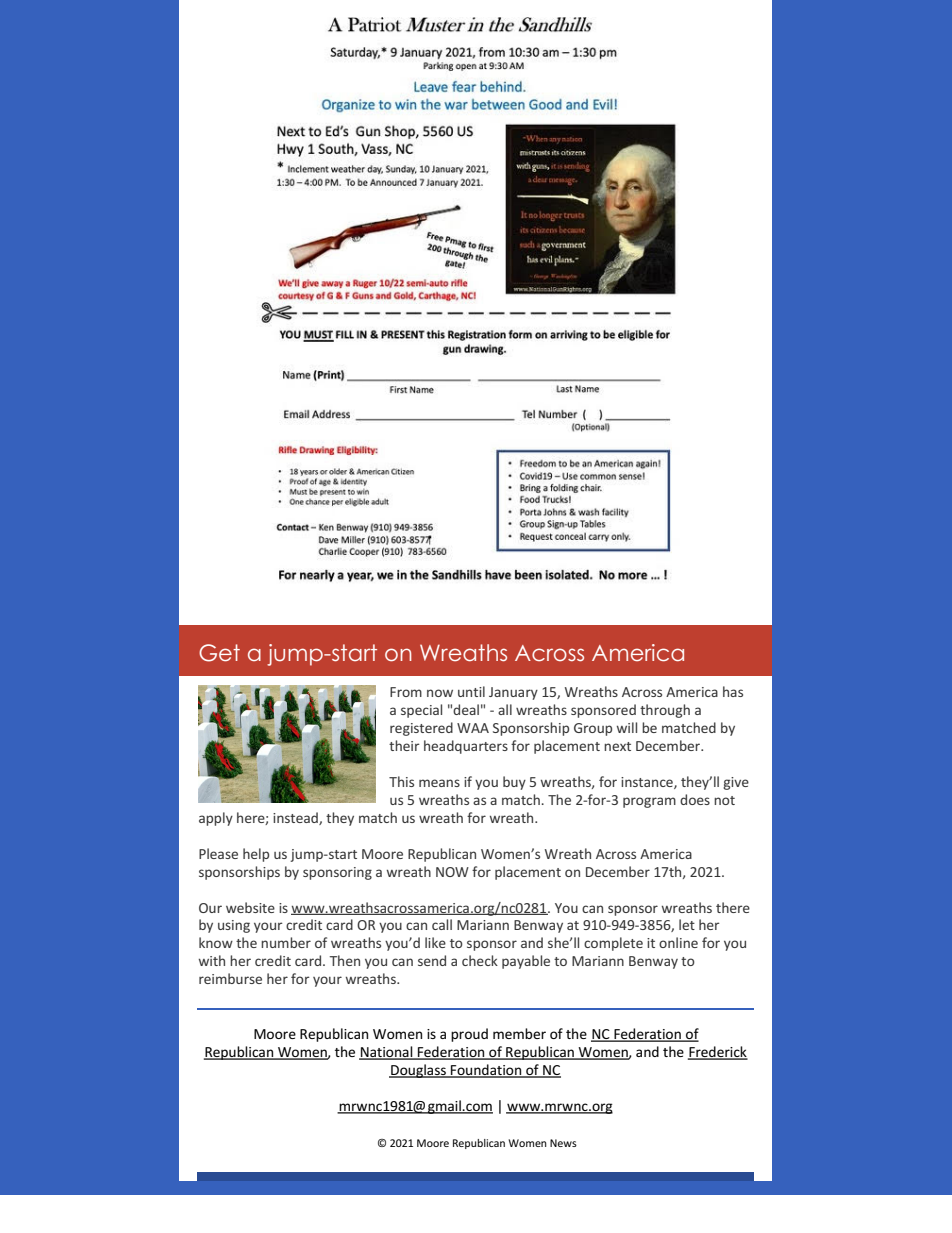 The height and width of the screenshot is (1233, 952). I want to click on News, so click(563, 1143).
